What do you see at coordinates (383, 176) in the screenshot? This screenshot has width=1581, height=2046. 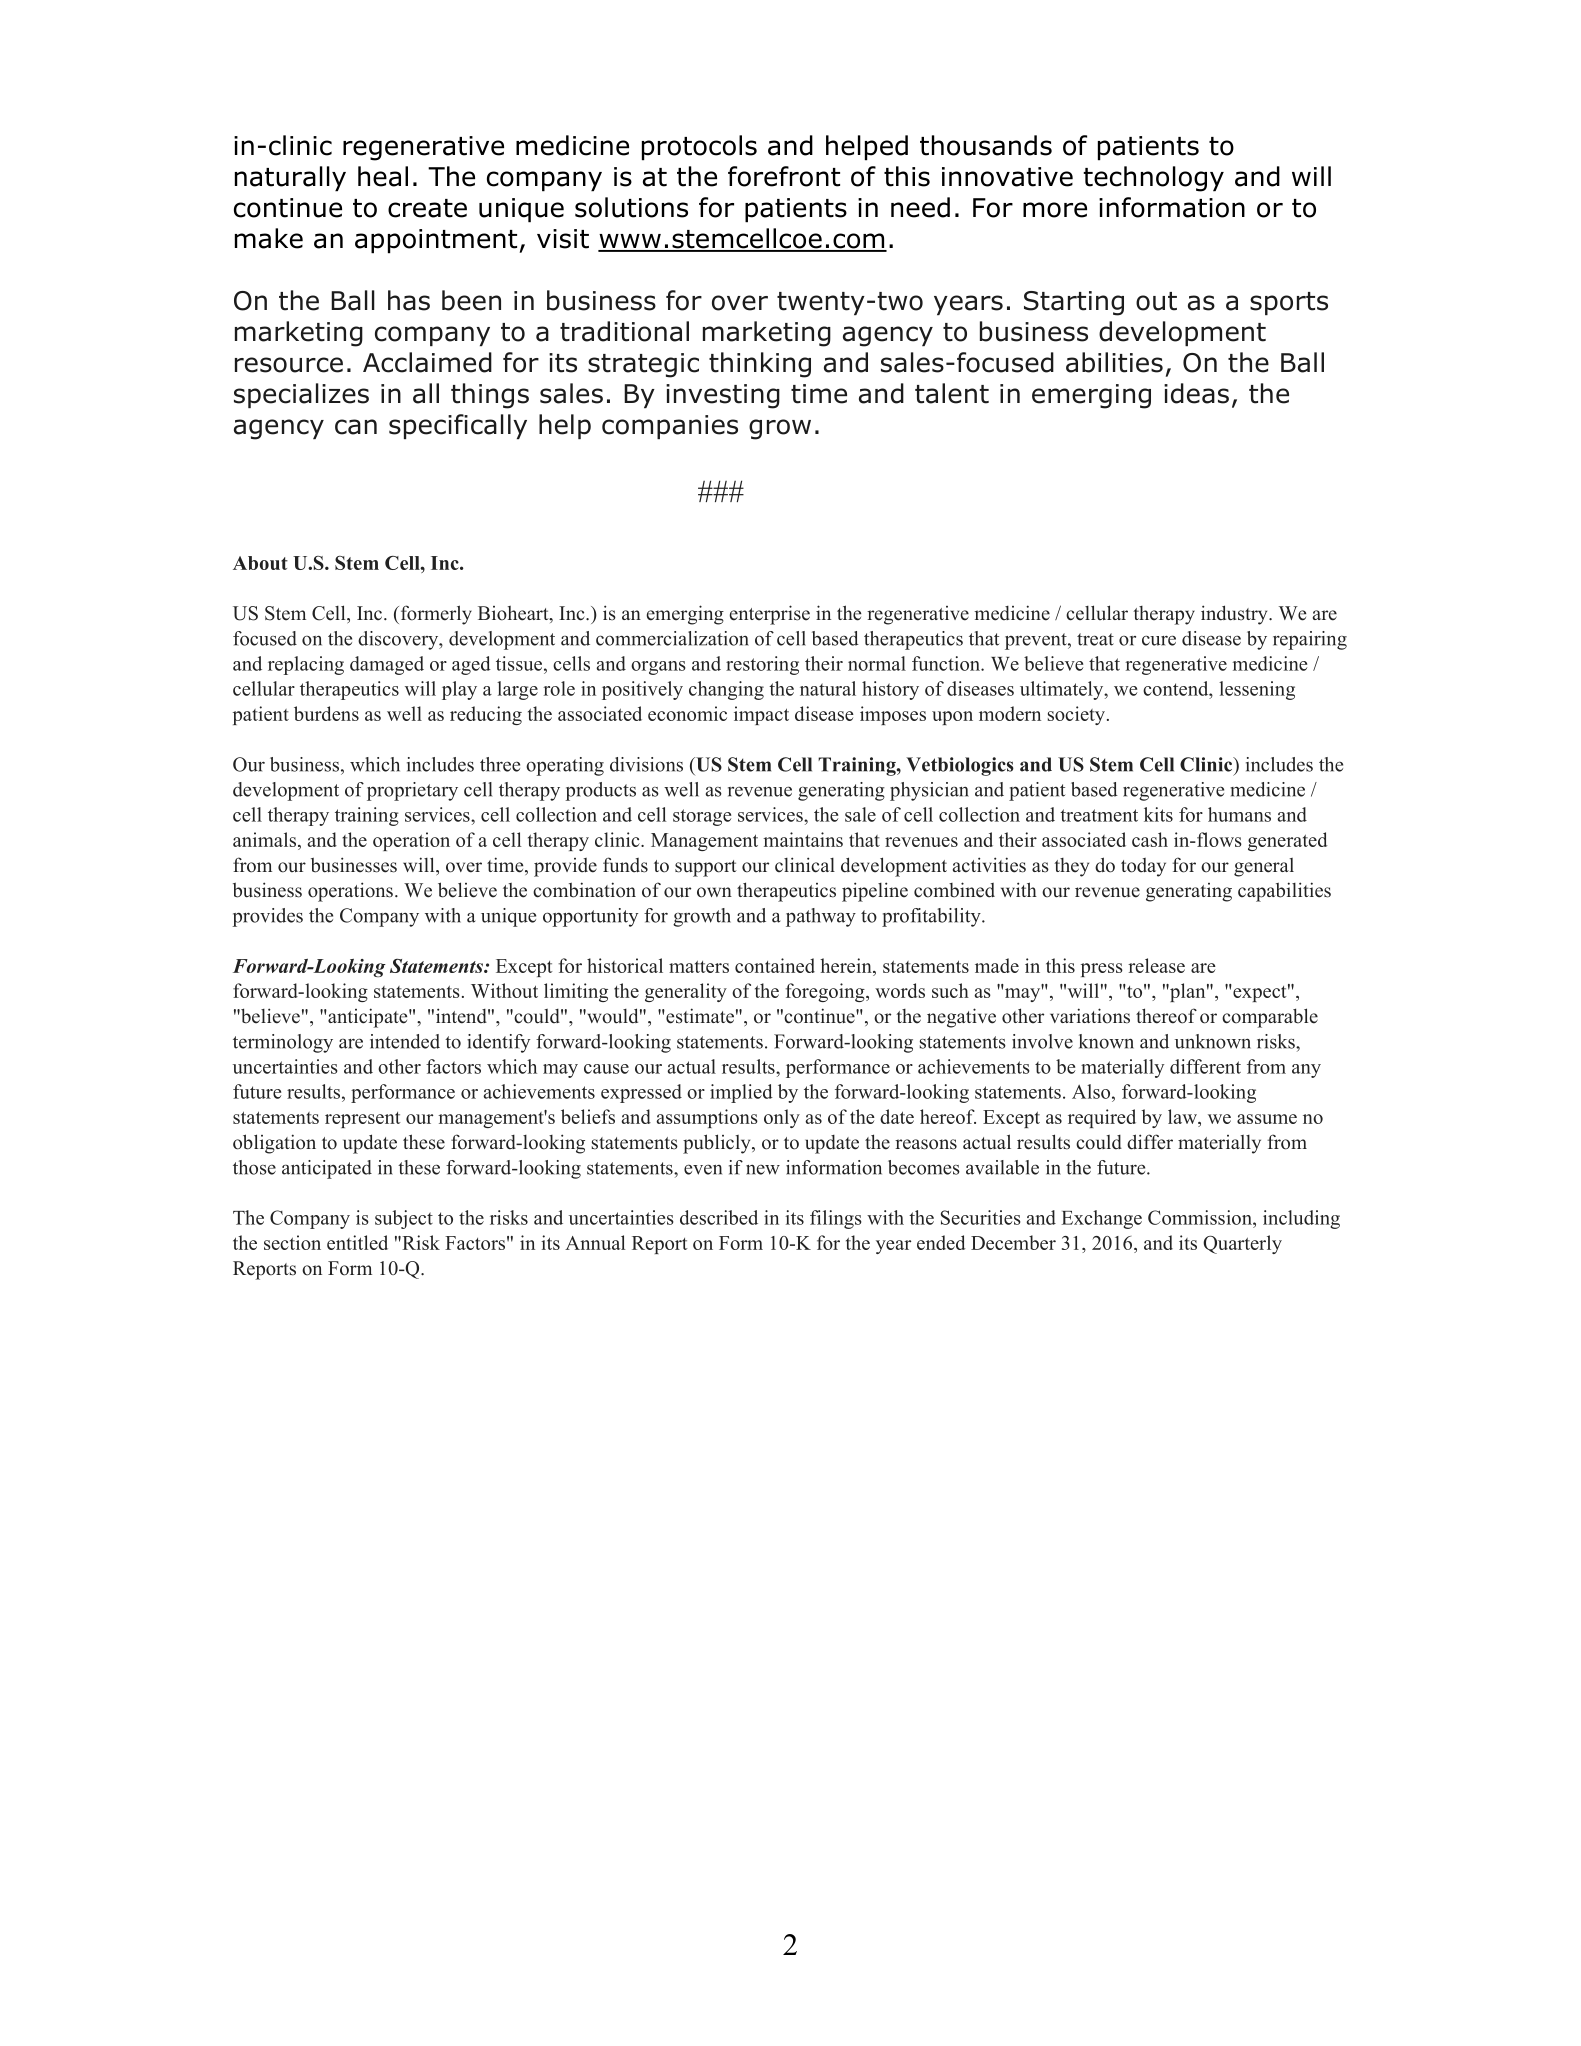 I see `heal` at bounding box center [383, 176].
